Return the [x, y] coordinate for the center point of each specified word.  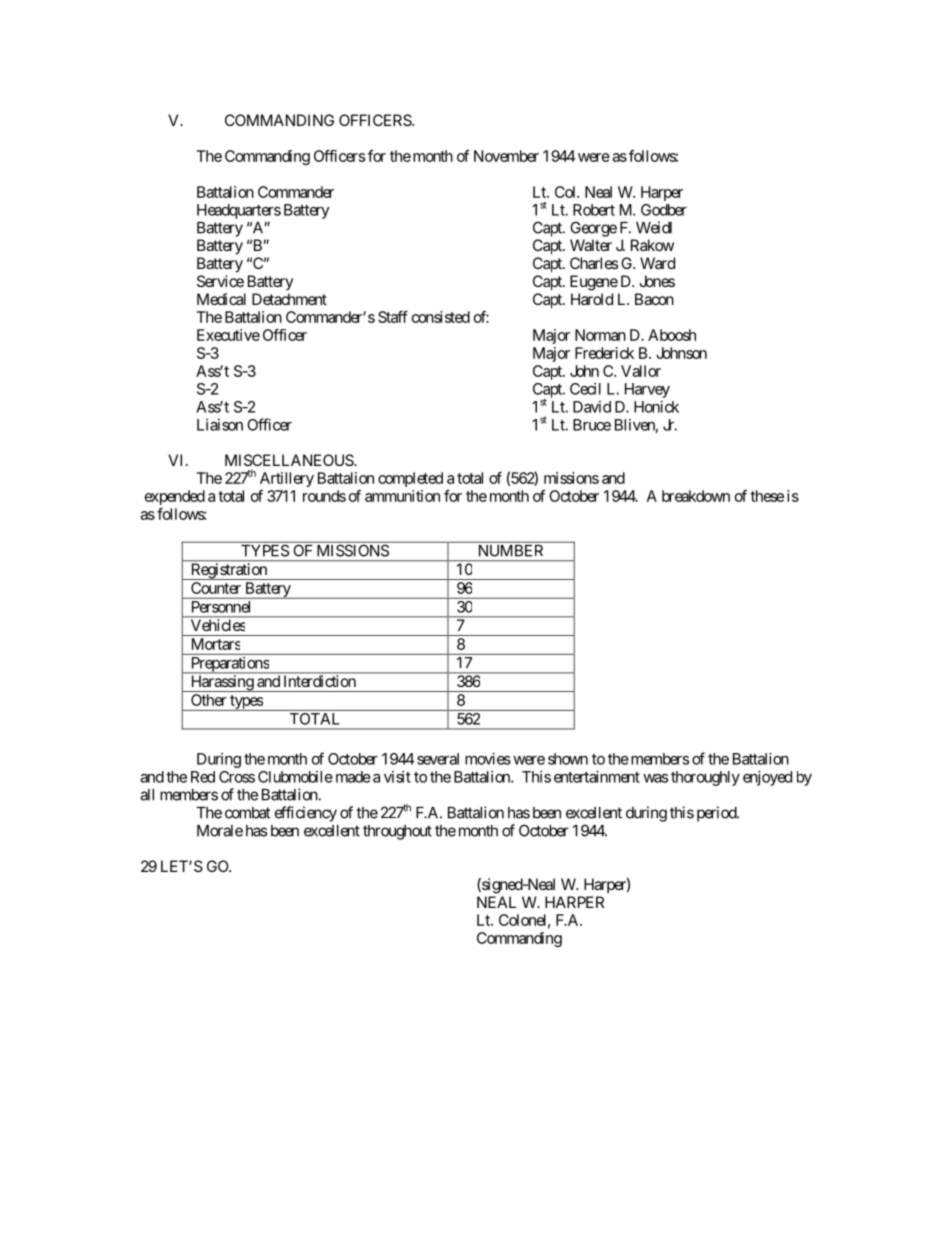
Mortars [216, 644]
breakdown [696, 496]
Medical [221, 299]
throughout [397, 832]
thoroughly [705, 778]
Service [220, 281]
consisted [441, 317]
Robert [594, 210]
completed [410, 479]
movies [488, 759]
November [506, 156]
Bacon [654, 299]
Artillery [287, 479]
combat [247, 813]
